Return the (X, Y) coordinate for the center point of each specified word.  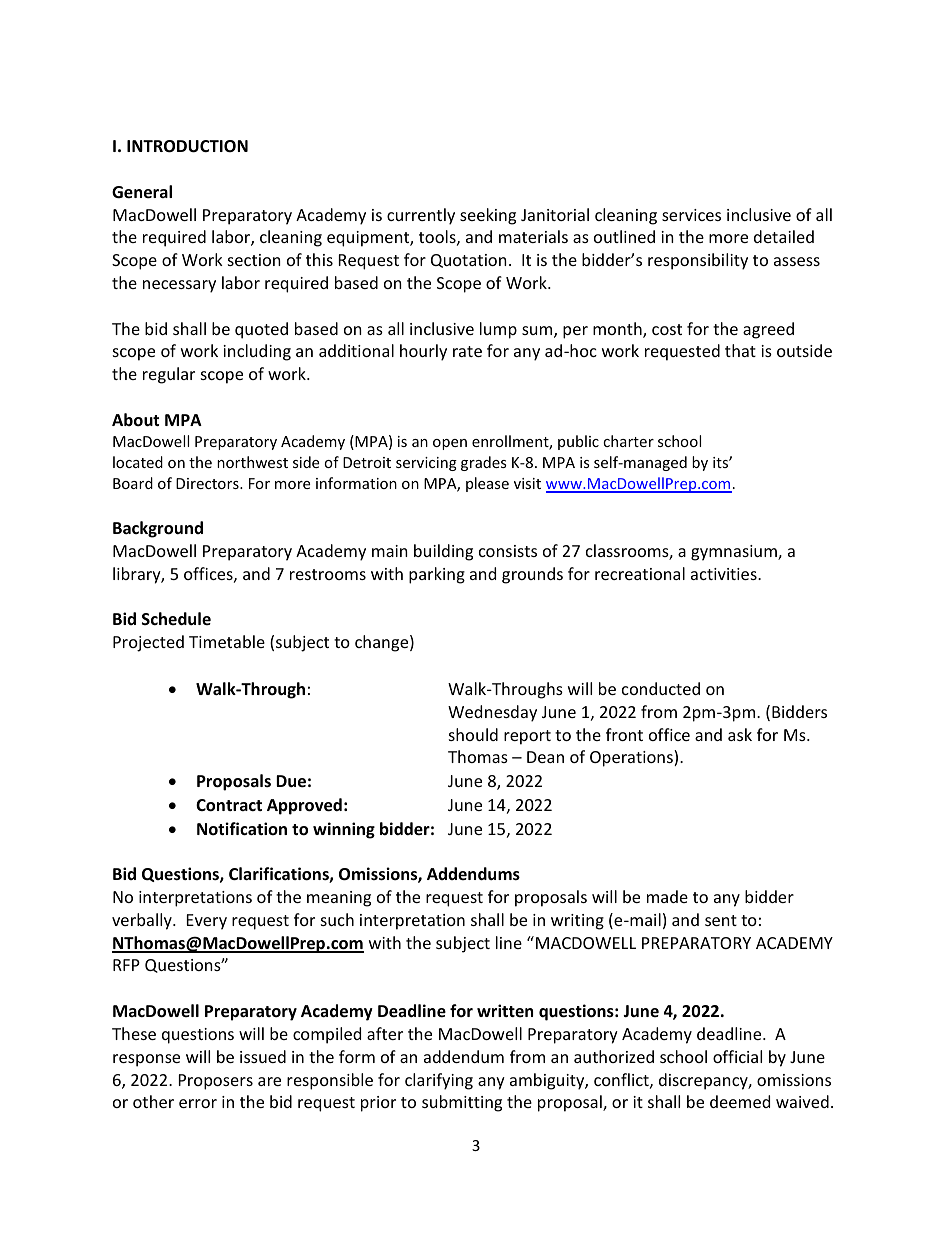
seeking (488, 216)
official (737, 1056)
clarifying (439, 1081)
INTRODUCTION (187, 146)
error (198, 1103)
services (691, 215)
